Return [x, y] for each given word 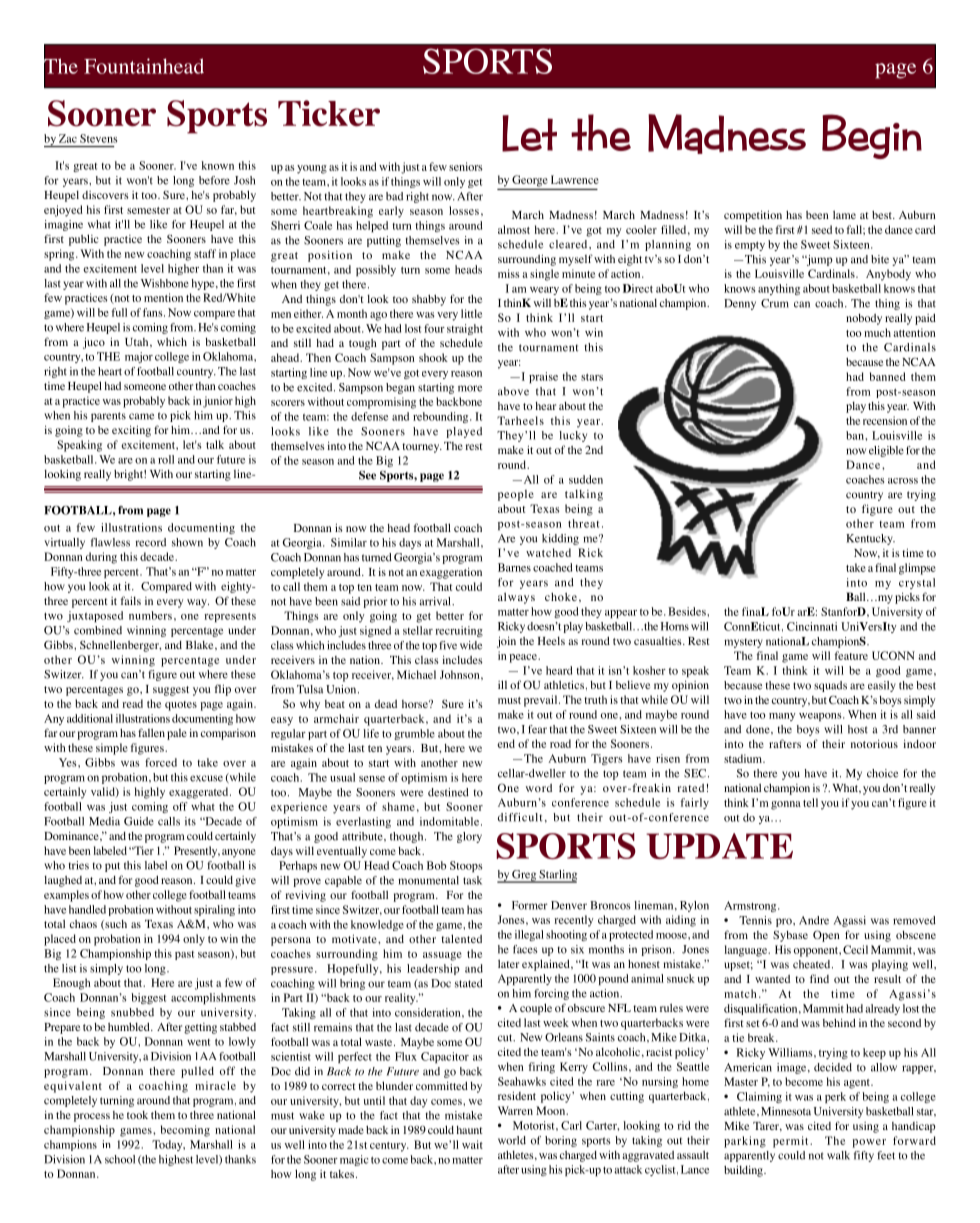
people [516, 495]
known [217, 165]
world [512, 1140]
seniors [466, 166]
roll [166, 459]
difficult [520, 817]
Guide [139, 821]
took [137, 1115]
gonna [786, 805]
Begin [872, 136]
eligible [886, 451]
